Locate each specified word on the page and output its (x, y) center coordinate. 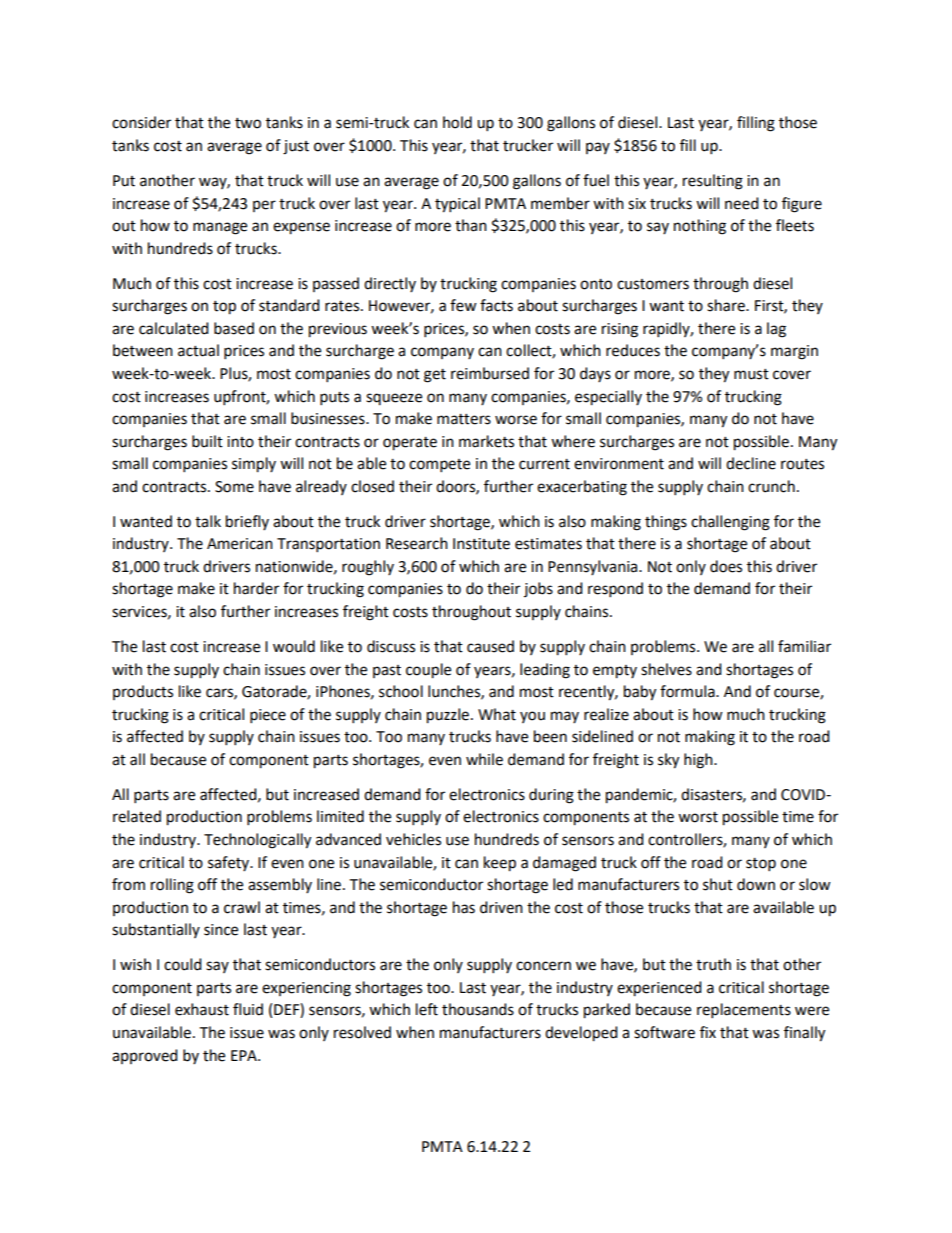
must (751, 374)
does (726, 566)
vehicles (413, 839)
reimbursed (490, 373)
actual (198, 350)
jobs (538, 589)
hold (457, 122)
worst (698, 817)
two (248, 123)
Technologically (257, 841)
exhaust (202, 1009)
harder (256, 588)
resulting (713, 182)
